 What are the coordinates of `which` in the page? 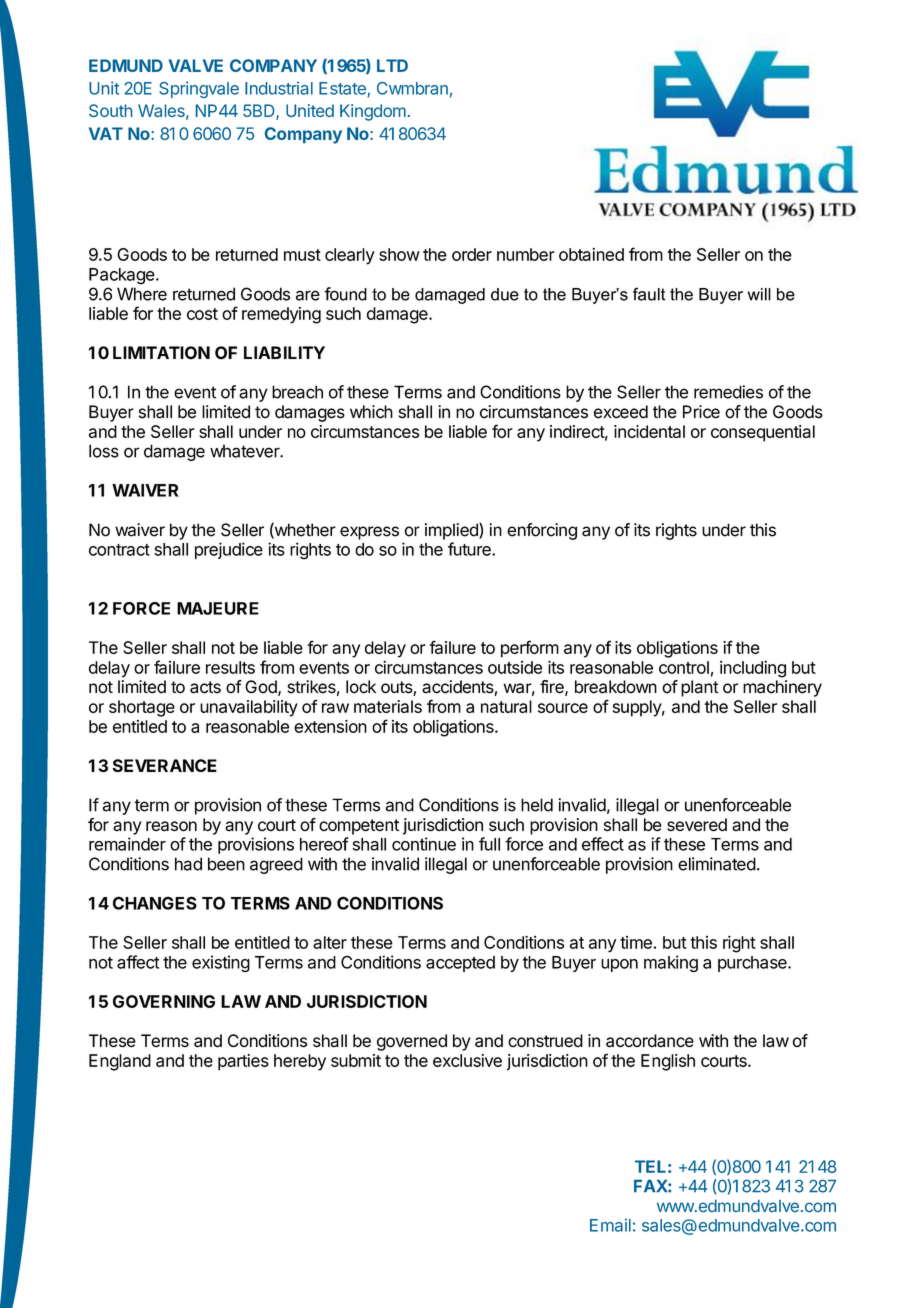 It's located at (371, 412).
